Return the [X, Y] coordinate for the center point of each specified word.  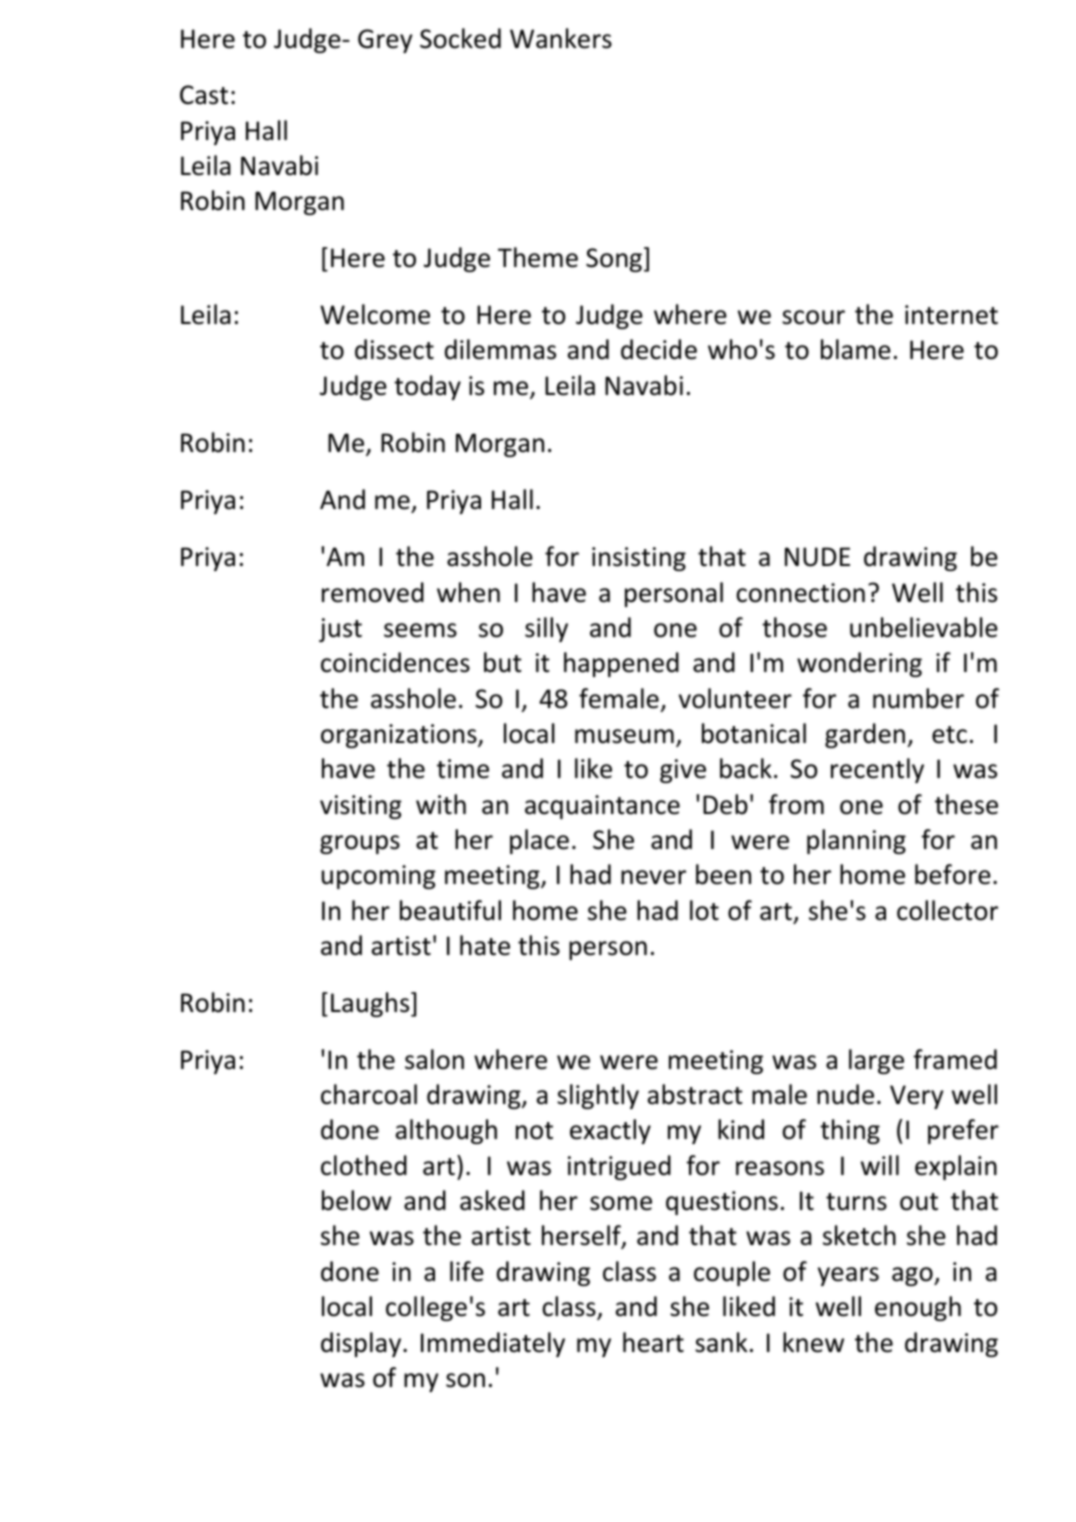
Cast [204, 95]
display [362, 1344]
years [848, 1276]
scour [813, 317]
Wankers [561, 38]
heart [653, 1342]
